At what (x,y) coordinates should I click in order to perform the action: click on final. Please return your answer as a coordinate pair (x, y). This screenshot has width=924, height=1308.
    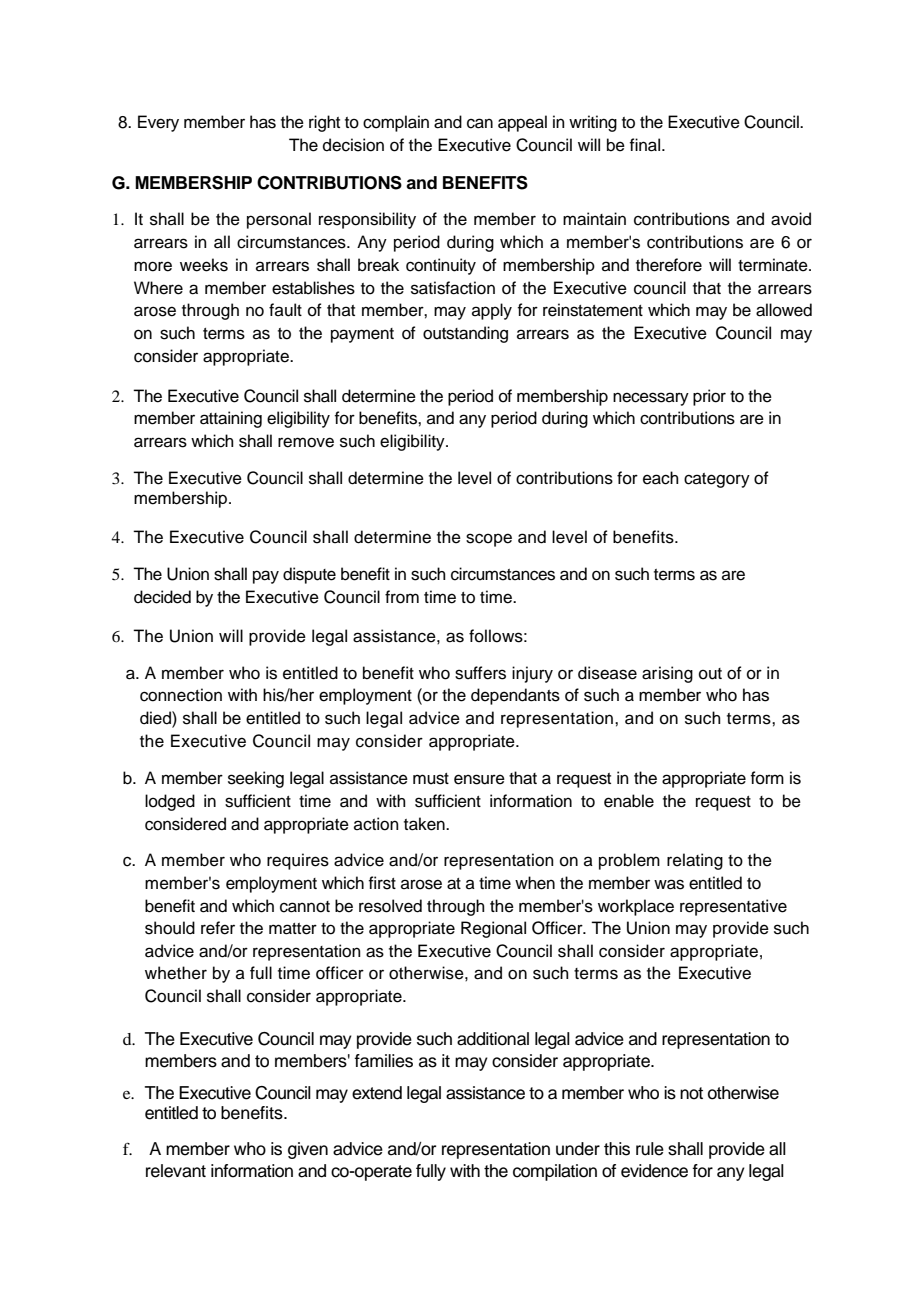
    Looking at the image, I should click on (646, 145).
